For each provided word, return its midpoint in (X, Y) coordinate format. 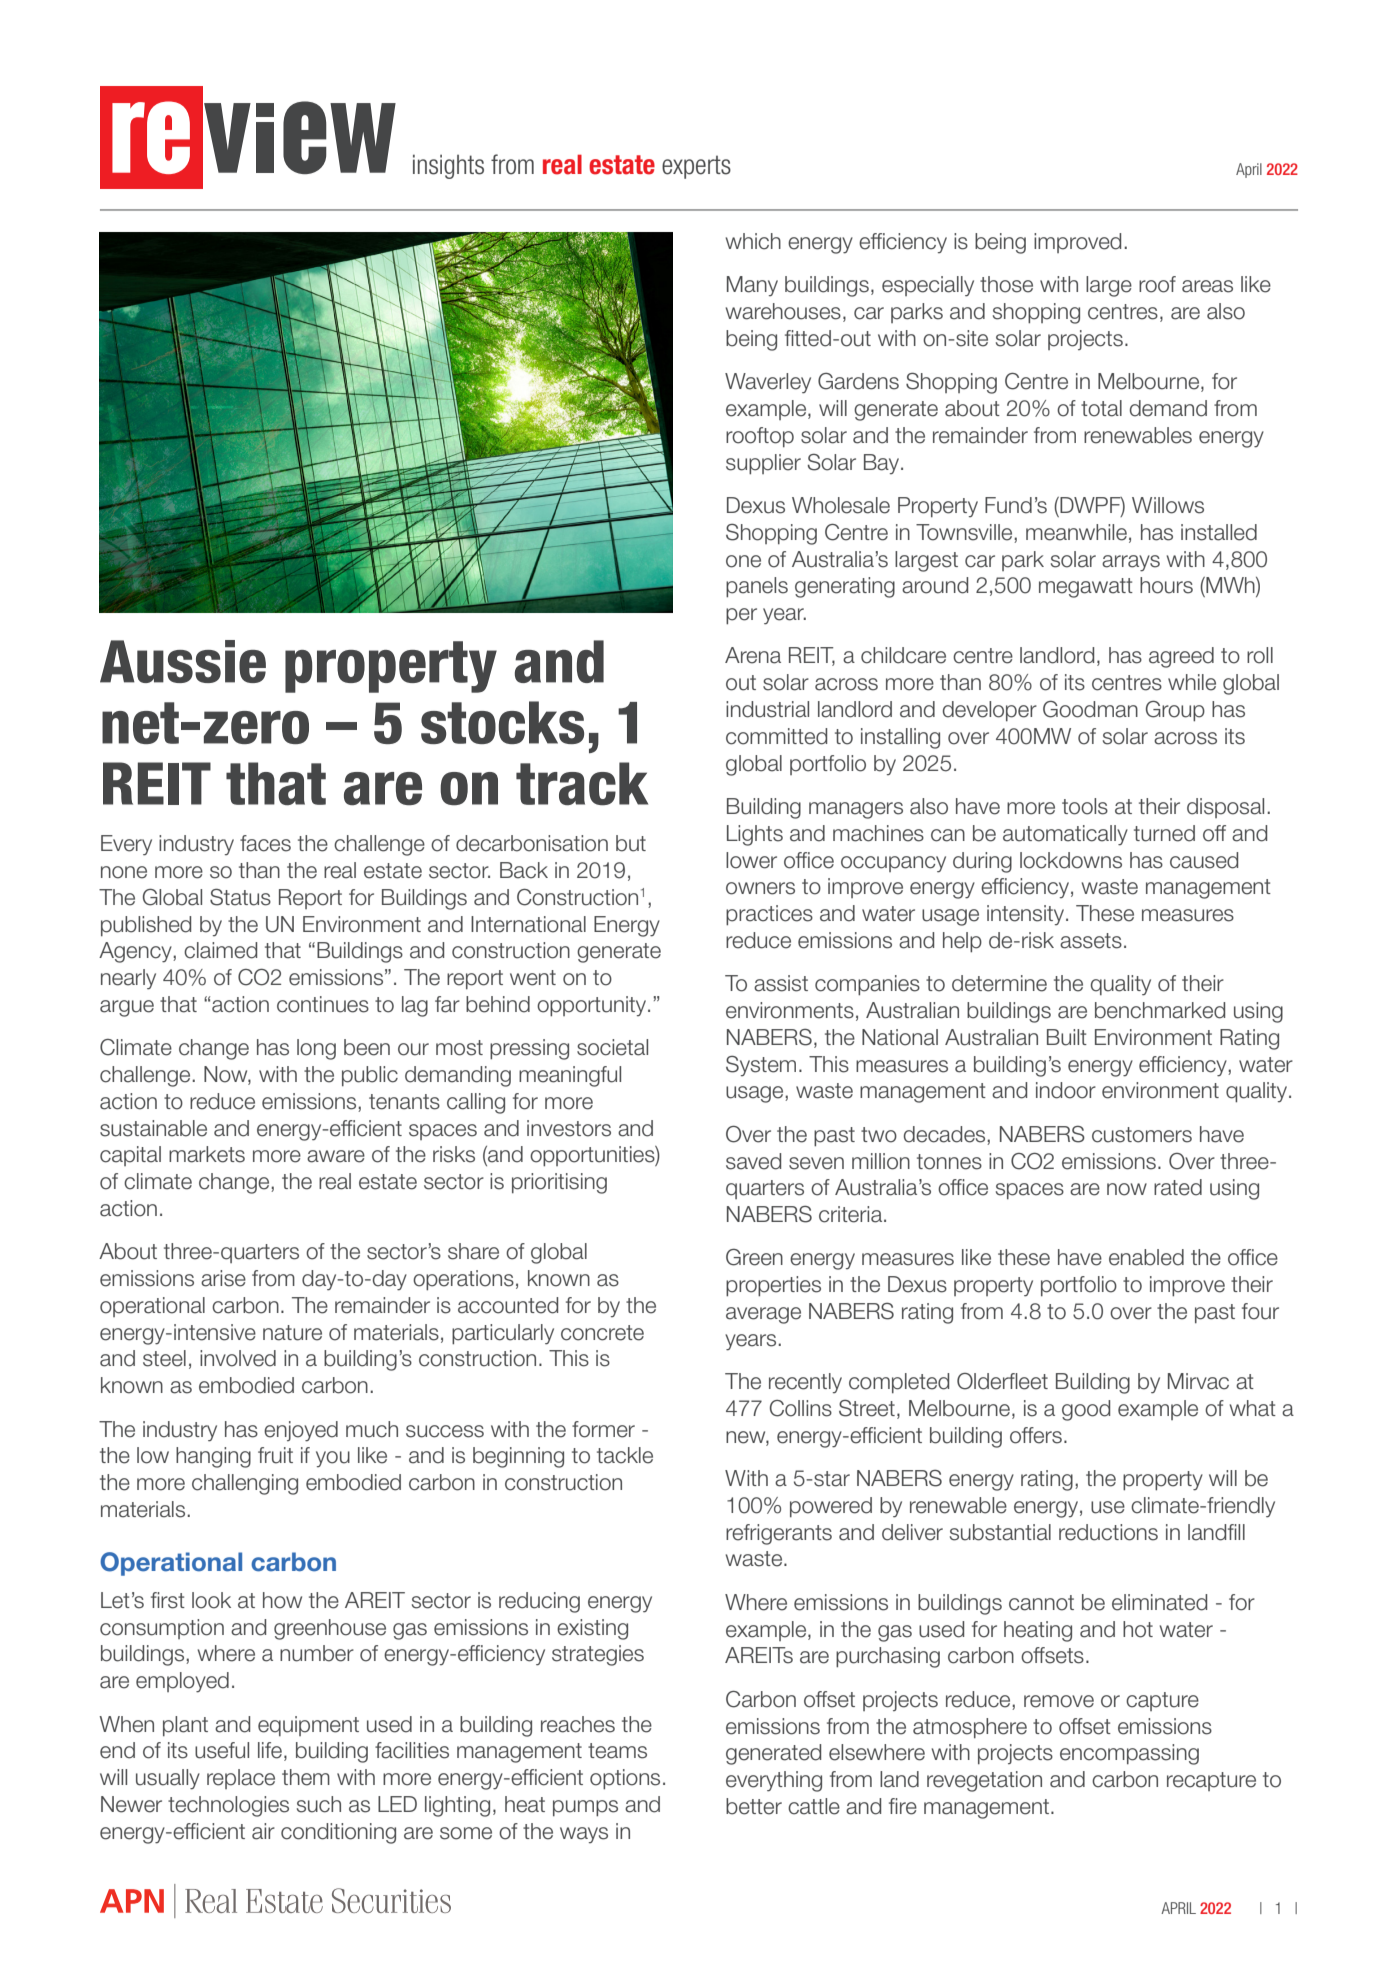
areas (1207, 286)
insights (448, 166)
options (625, 1779)
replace (241, 1779)
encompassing (1129, 1754)
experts (696, 167)
